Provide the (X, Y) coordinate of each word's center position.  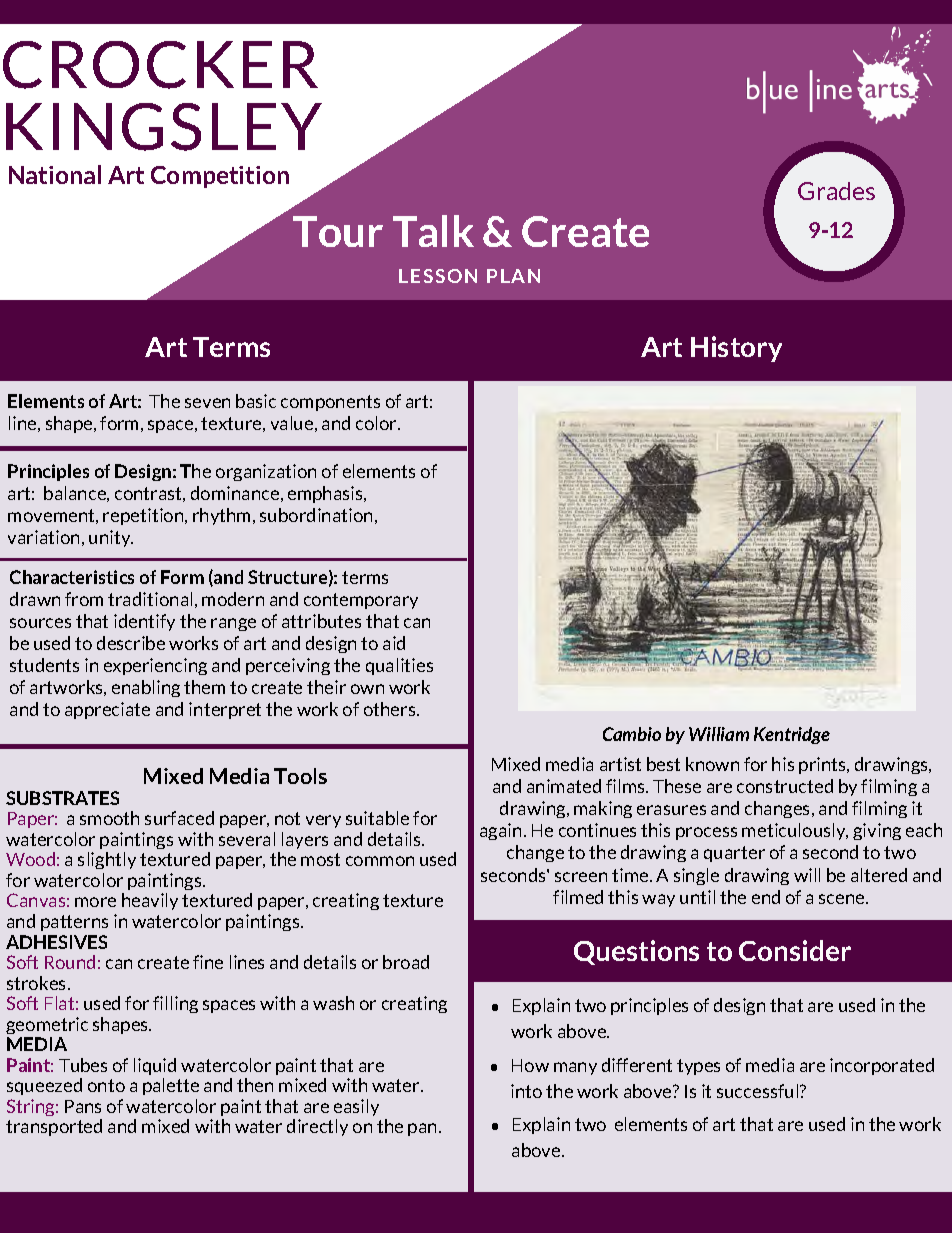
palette (171, 1086)
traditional (150, 599)
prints (824, 765)
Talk (433, 231)
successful (759, 1091)
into (526, 1091)
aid (394, 643)
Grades (836, 191)
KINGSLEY (164, 127)
